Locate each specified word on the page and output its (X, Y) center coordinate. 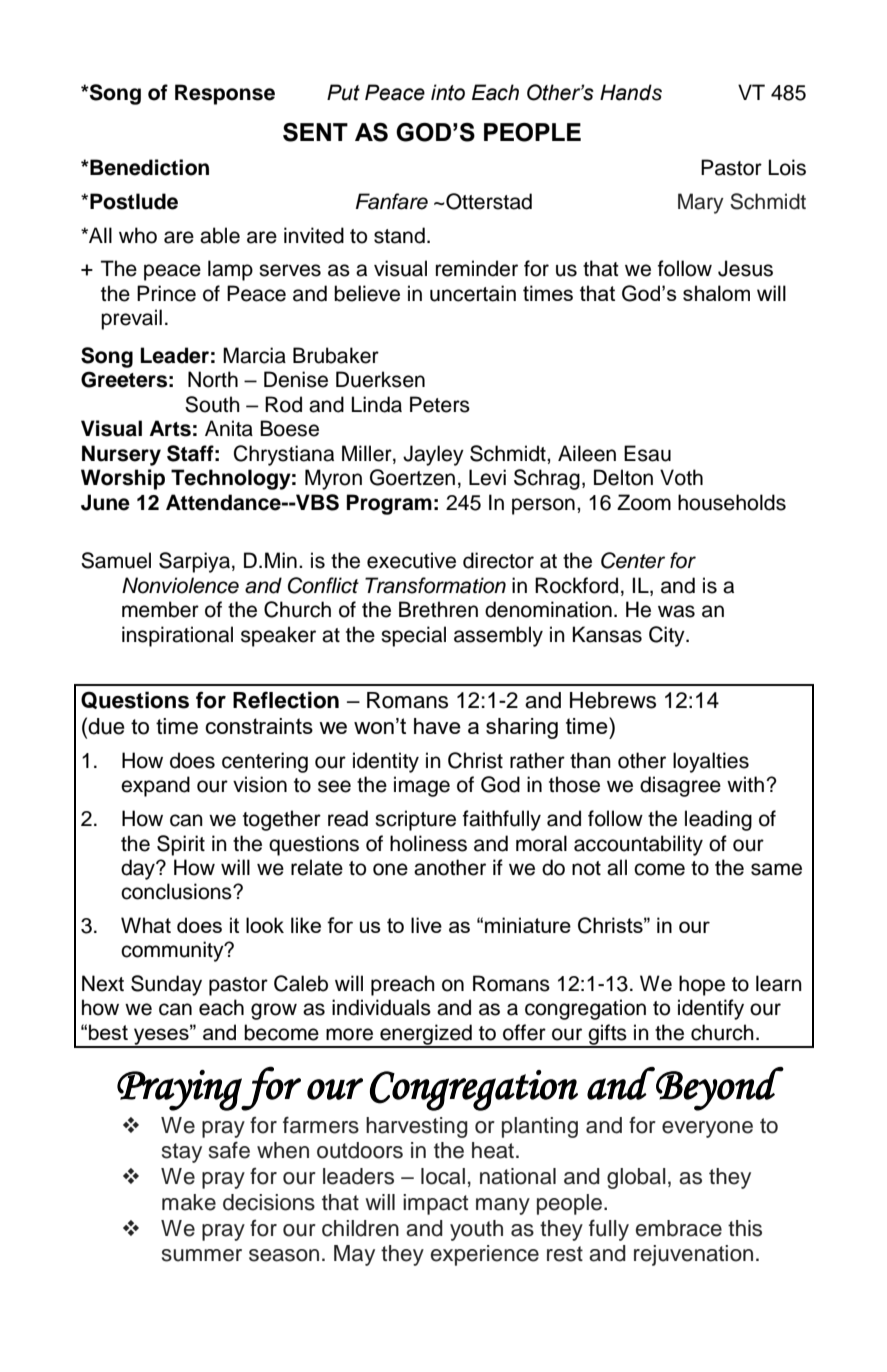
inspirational (177, 636)
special (413, 636)
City (668, 636)
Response (225, 94)
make (189, 1202)
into (448, 92)
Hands (631, 92)
